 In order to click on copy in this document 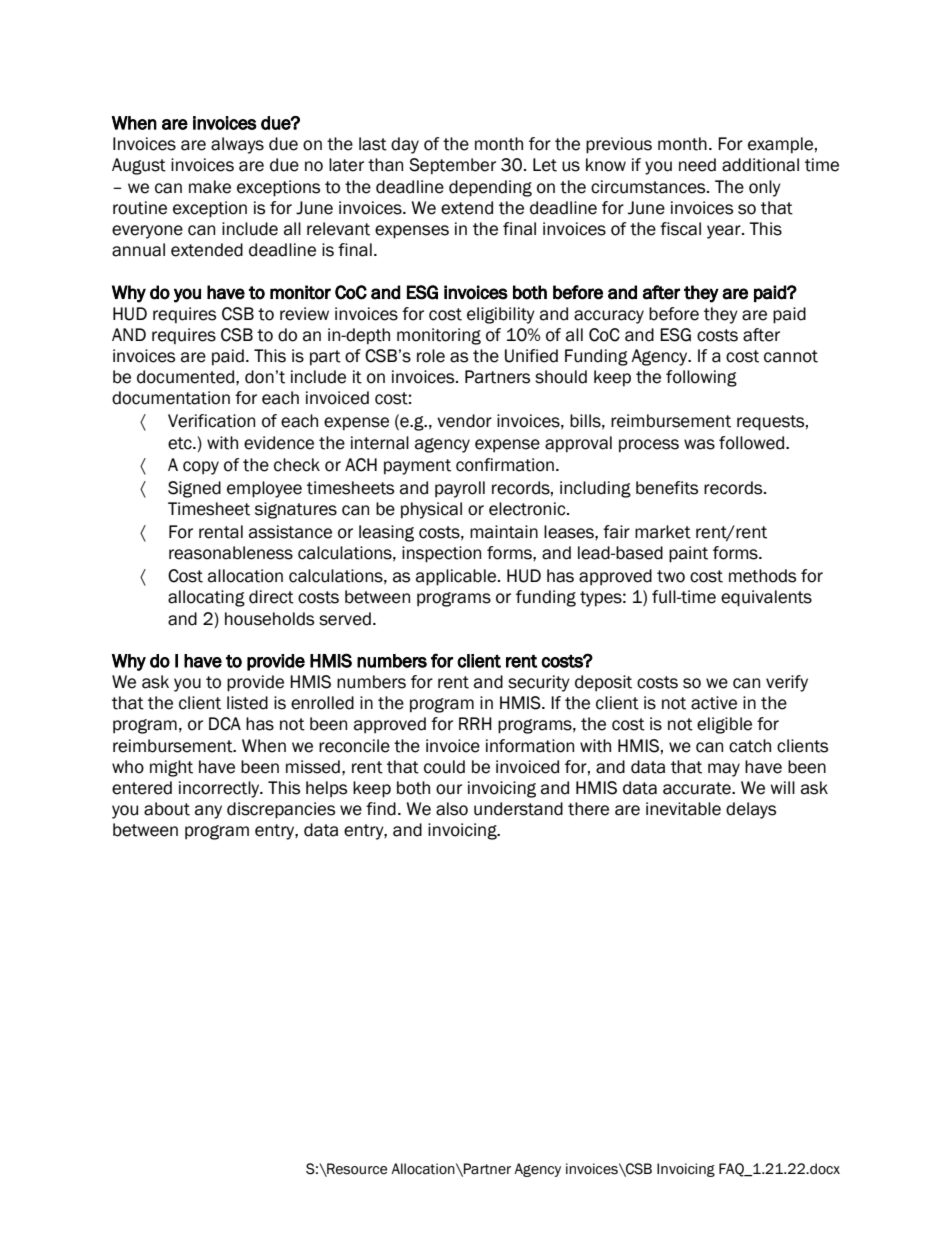, I will do `click(201, 468)`.
